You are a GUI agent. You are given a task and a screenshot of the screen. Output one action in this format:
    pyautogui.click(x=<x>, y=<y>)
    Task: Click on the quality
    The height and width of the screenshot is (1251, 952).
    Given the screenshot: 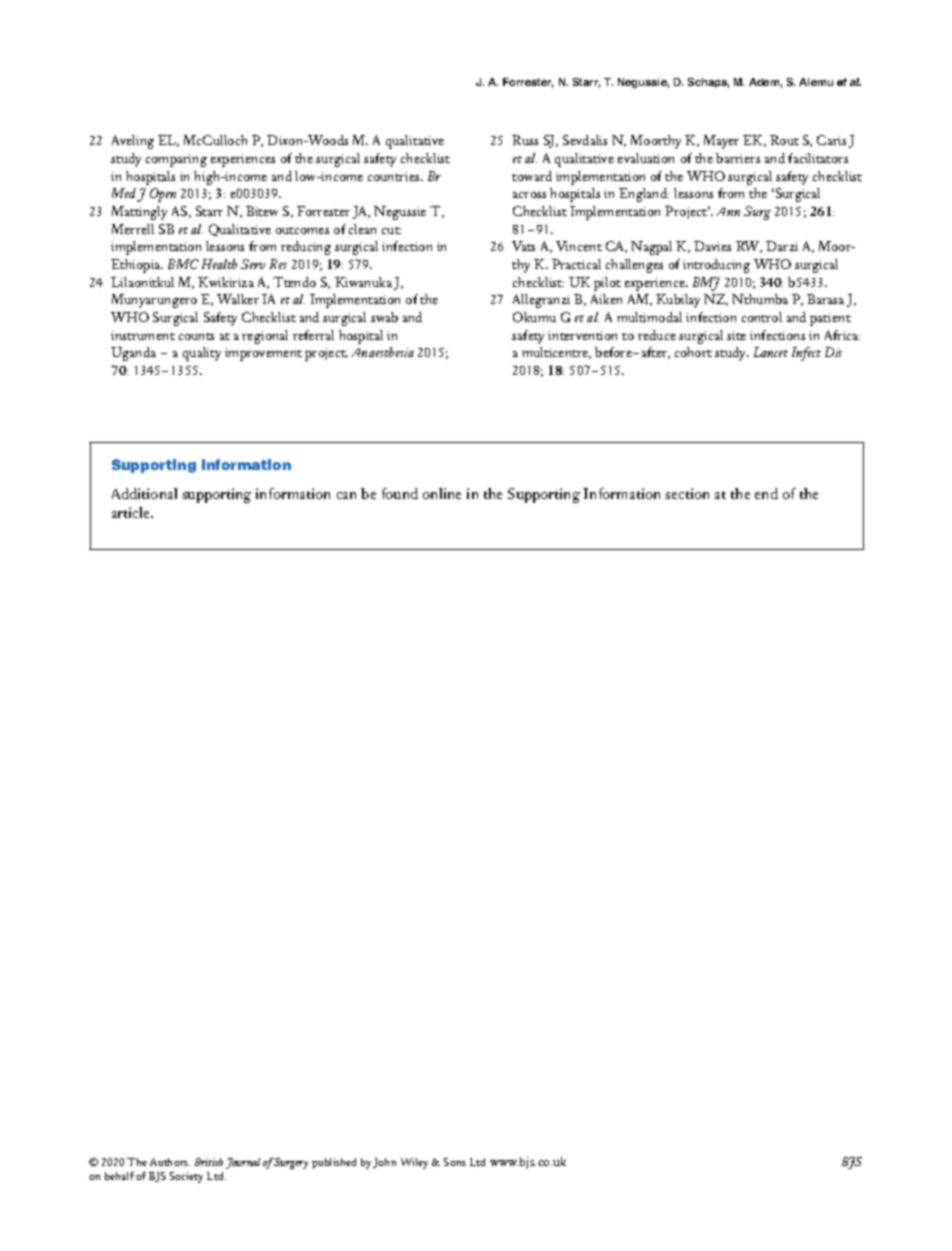 What is the action you would take?
    pyautogui.click(x=202, y=354)
